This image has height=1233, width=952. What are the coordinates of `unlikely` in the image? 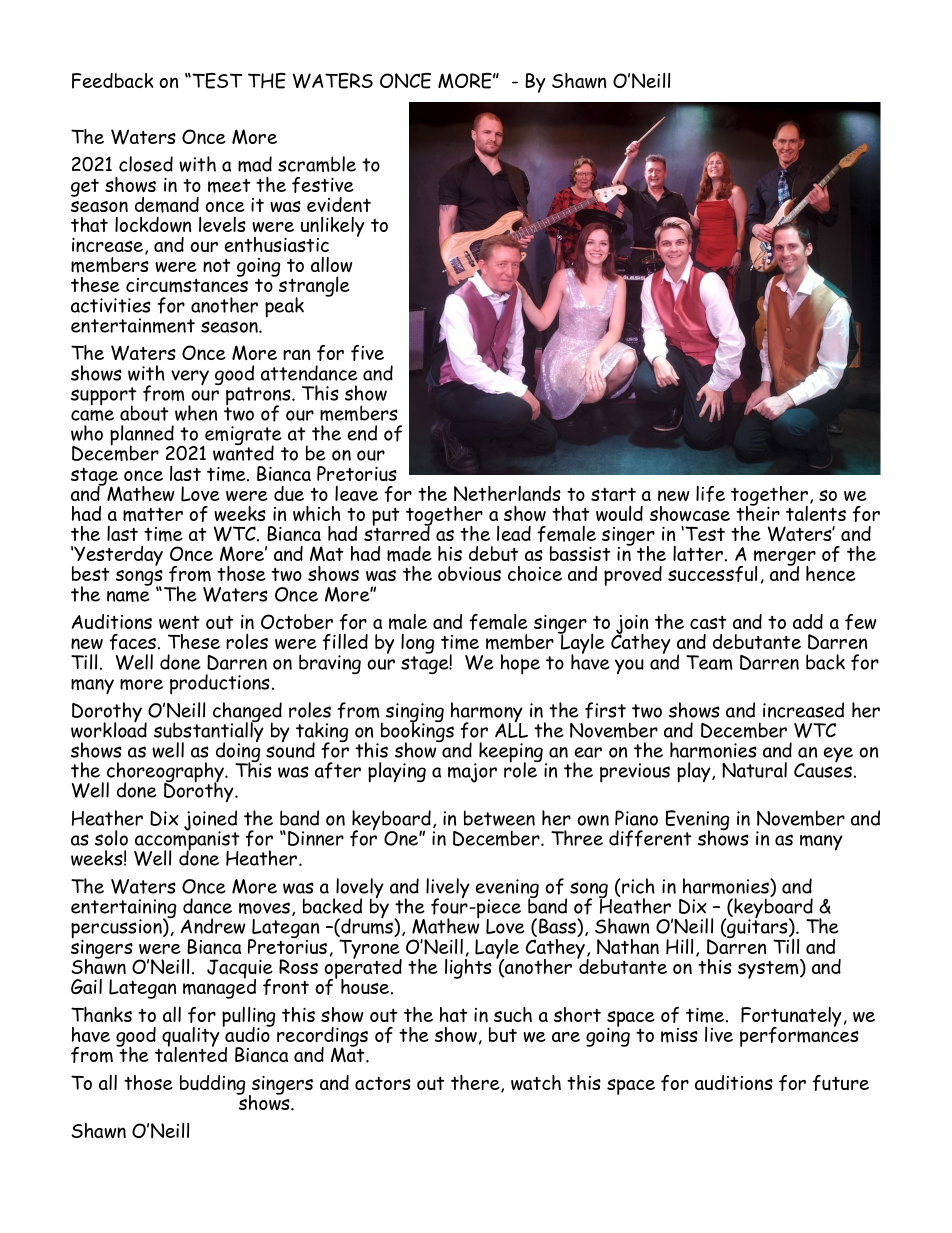 It's located at (333, 228).
